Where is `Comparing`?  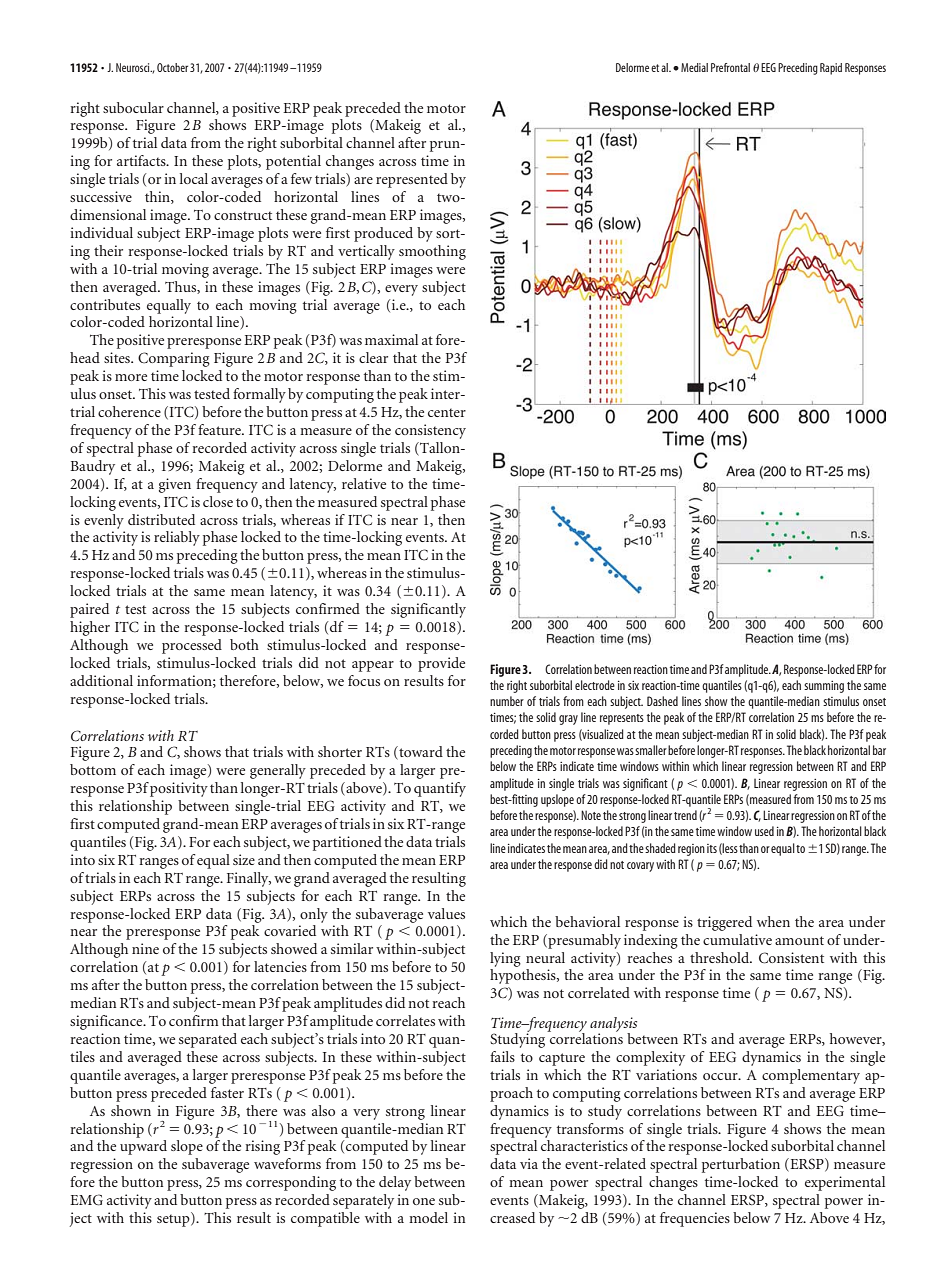
Comparing is located at coordinates (174, 359).
